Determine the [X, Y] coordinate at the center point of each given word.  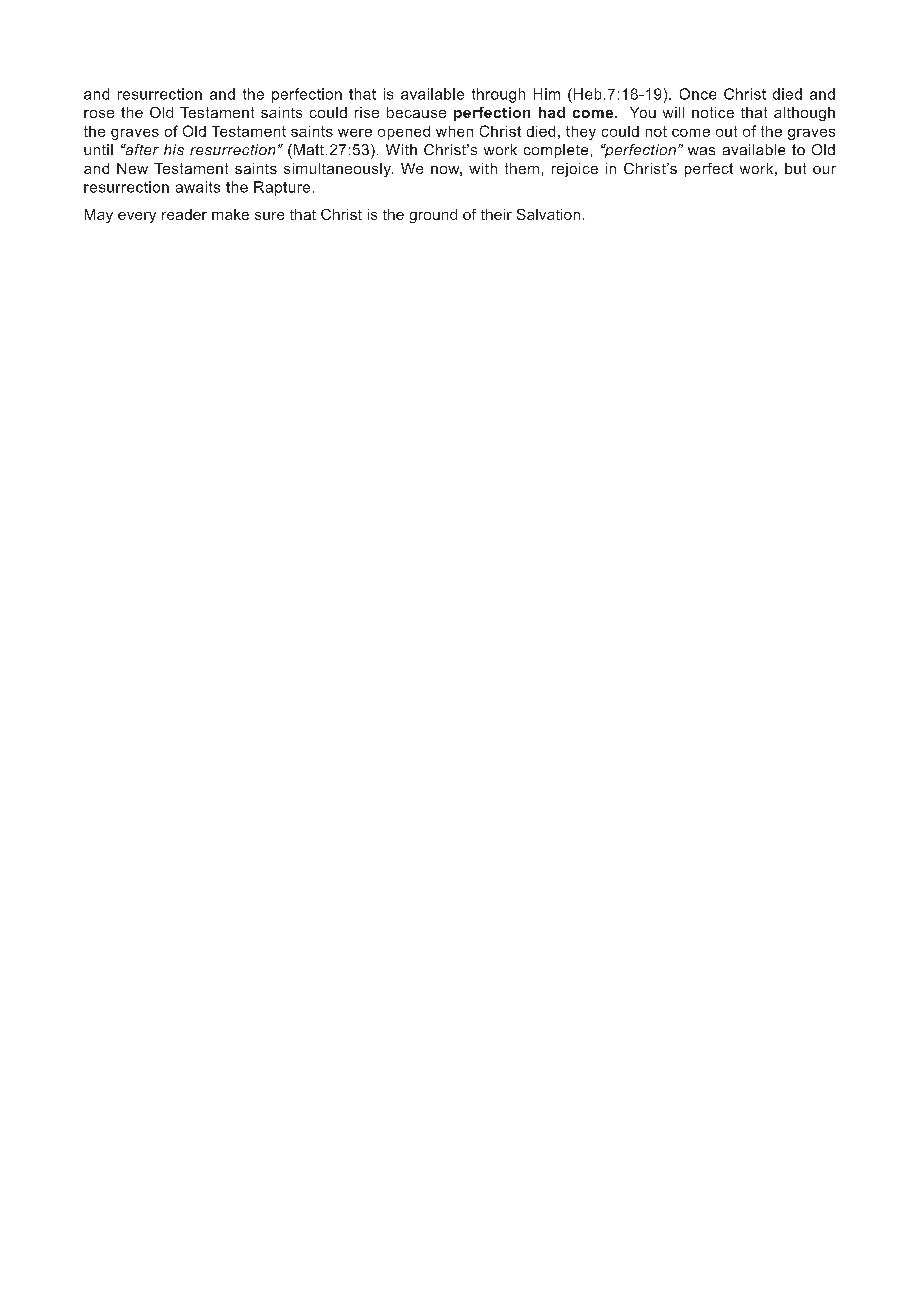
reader [184, 214]
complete [556, 151]
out [726, 131]
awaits [198, 187]
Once [698, 94]
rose [99, 114]
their [496, 214]
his [174, 149]
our [824, 170]
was [701, 151]
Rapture [282, 188]
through [498, 95]
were [355, 133]
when [454, 131]
